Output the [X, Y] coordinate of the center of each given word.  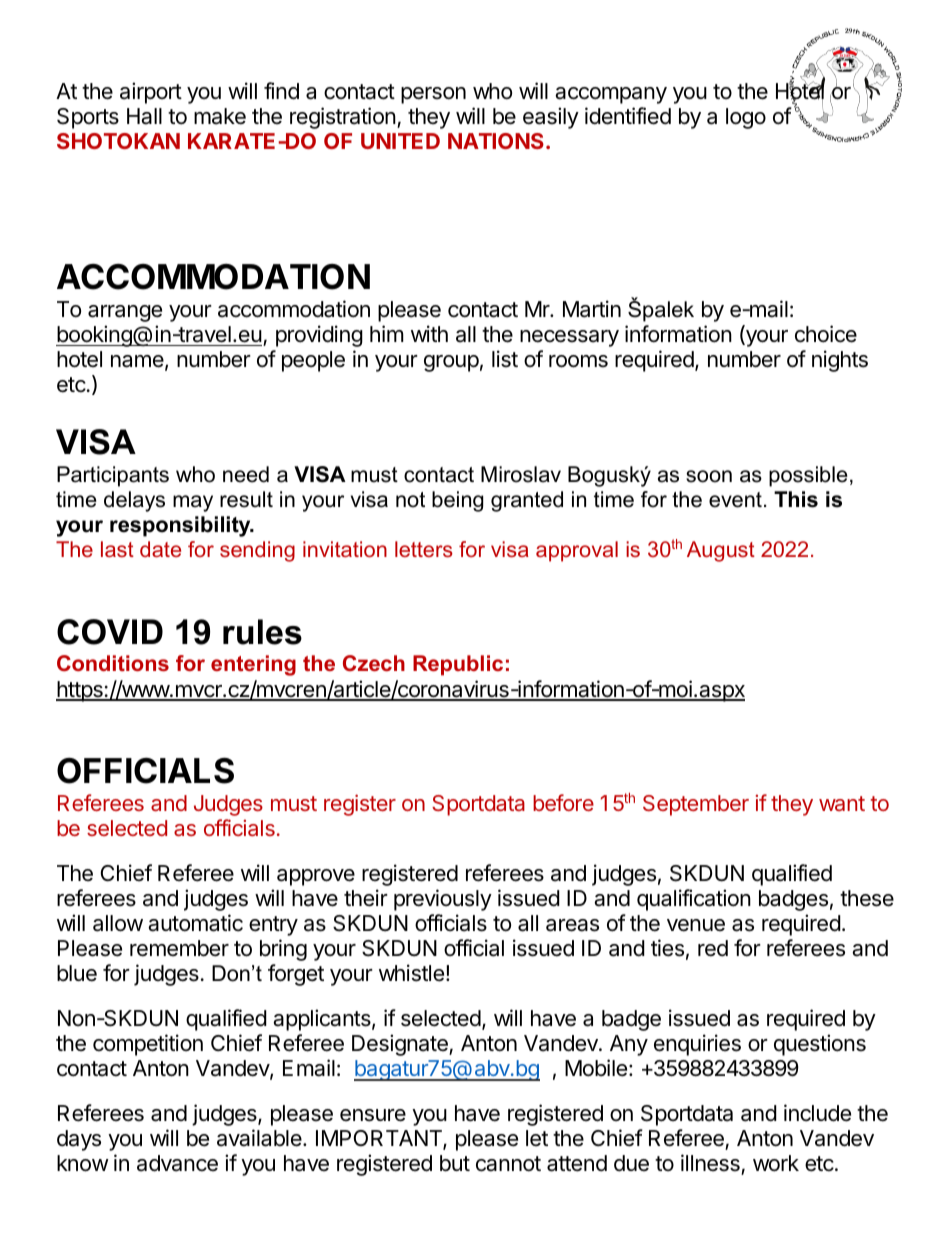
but [455, 1163]
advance [177, 1163]
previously [443, 900]
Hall [144, 116]
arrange [125, 313]
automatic [195, 923]
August [721, 551]
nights [840, 361]
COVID [110, 632]
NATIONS [496, 141]
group [451, 363]
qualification [694, 900]
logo [746, 118]
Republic [458, 665]
